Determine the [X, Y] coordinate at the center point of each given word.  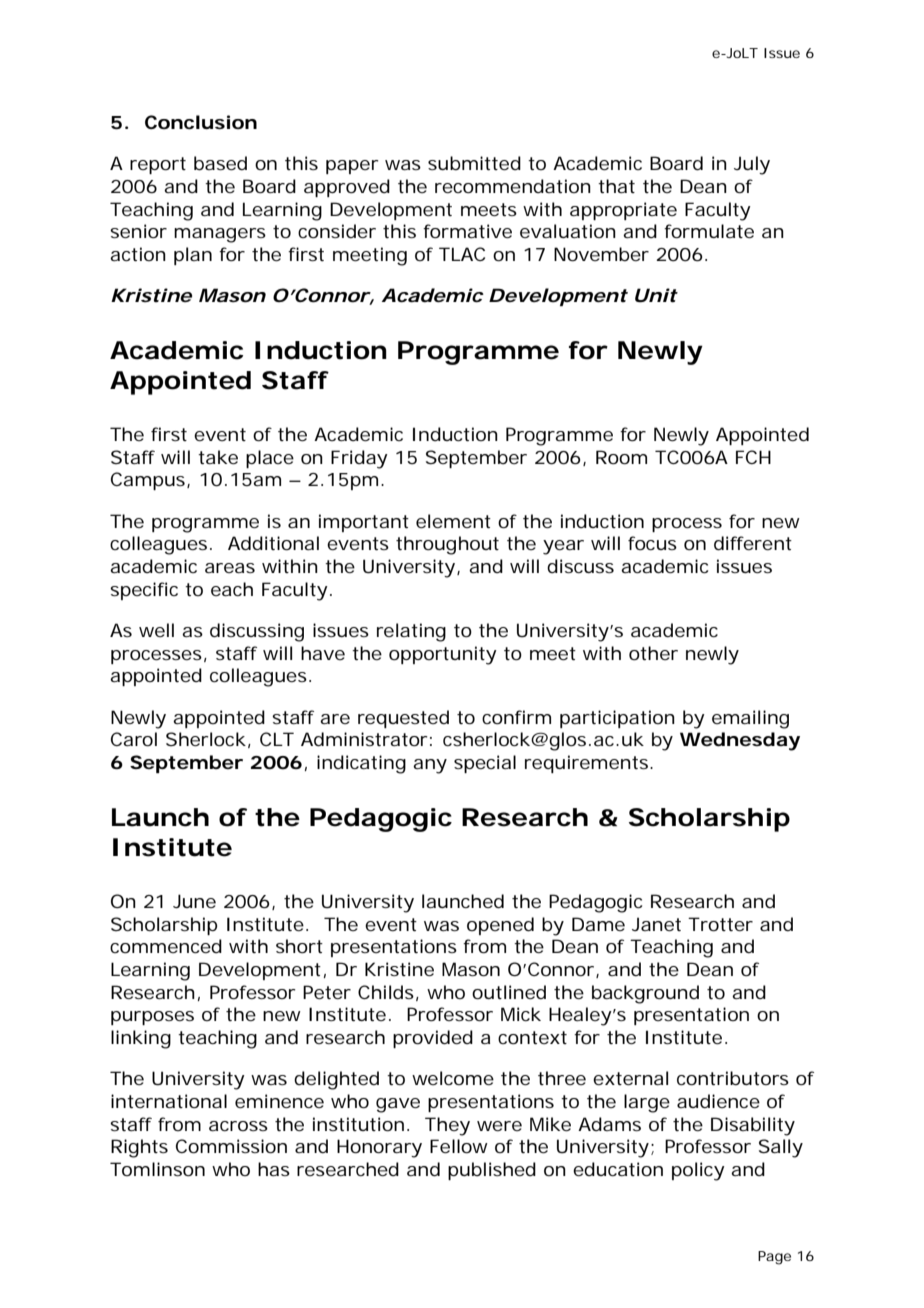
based [220, 163]
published [492, 1171]
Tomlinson [157, 1169]
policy [698, 1171]
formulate [709, 231]
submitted [474, 163]
